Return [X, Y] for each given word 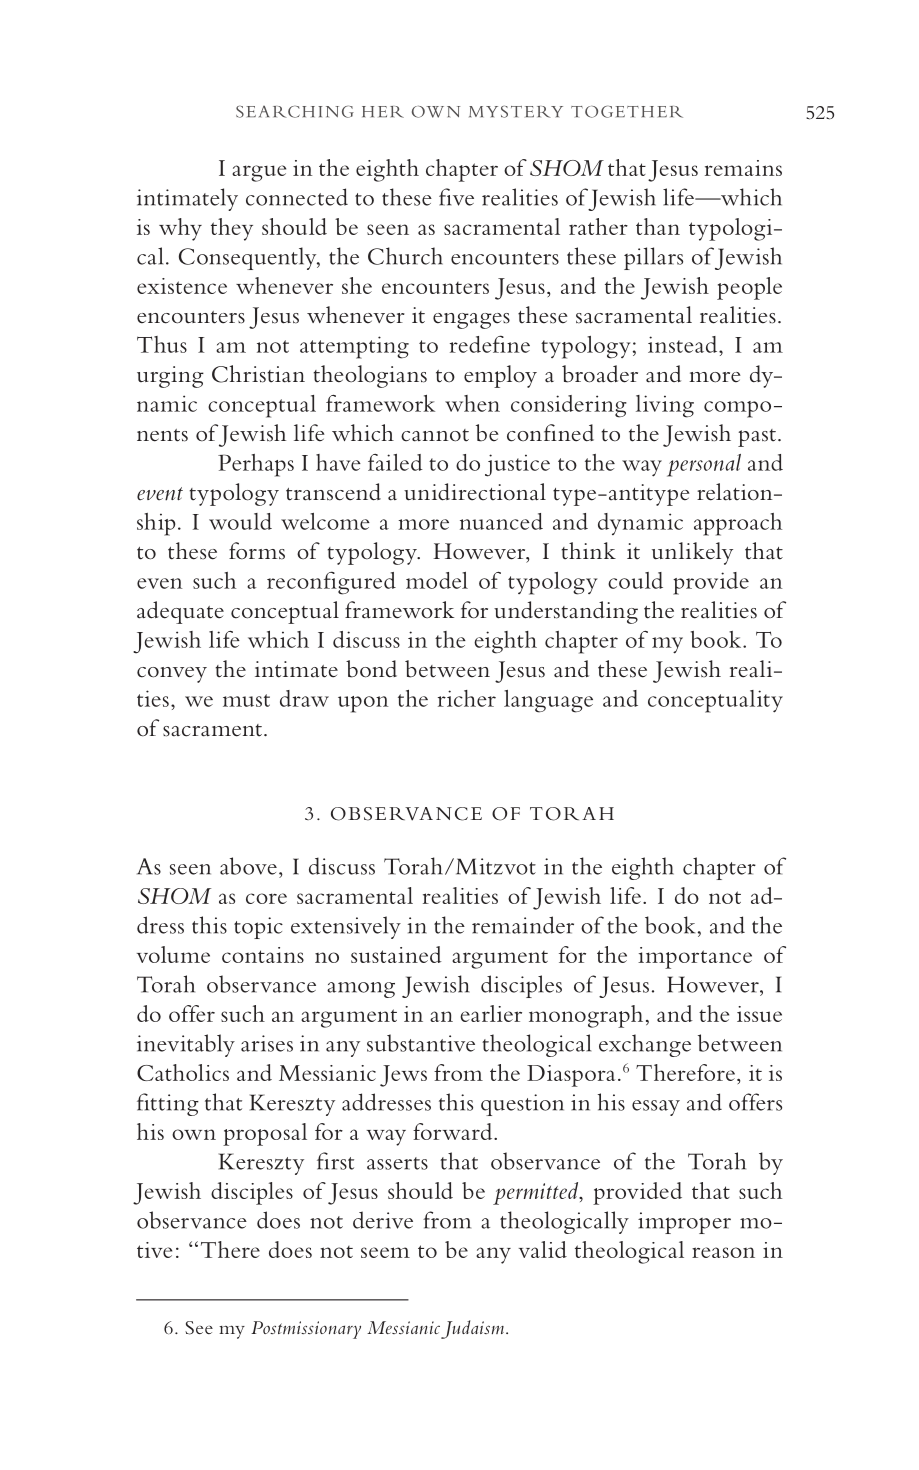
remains [743, 168]
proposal [265, 1134]
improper [684, 1223]
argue [259, 173]
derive [383, 1220]
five [456, 197]
